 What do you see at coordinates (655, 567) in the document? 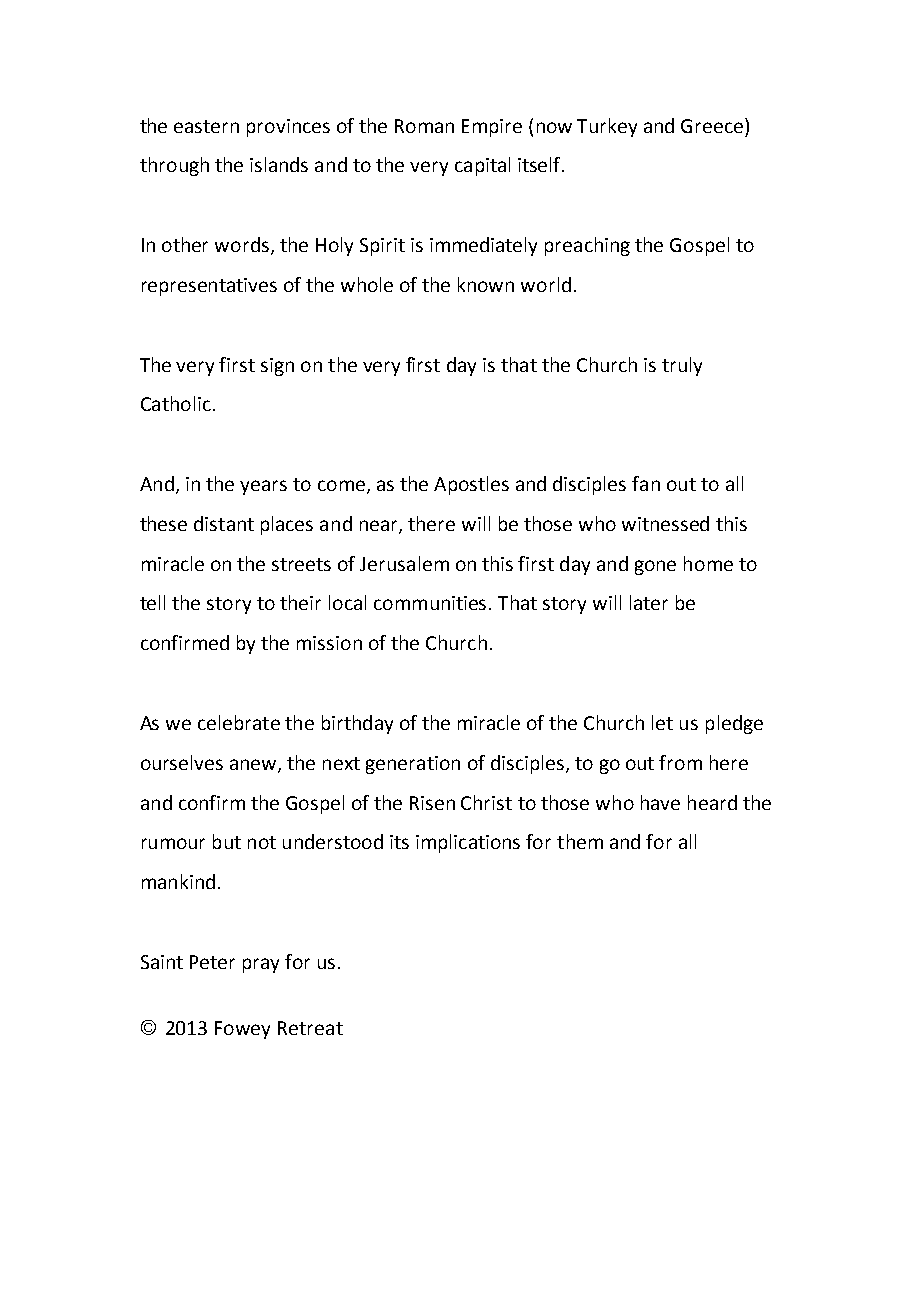
I see `gone` at bounding box center [655, 567].
